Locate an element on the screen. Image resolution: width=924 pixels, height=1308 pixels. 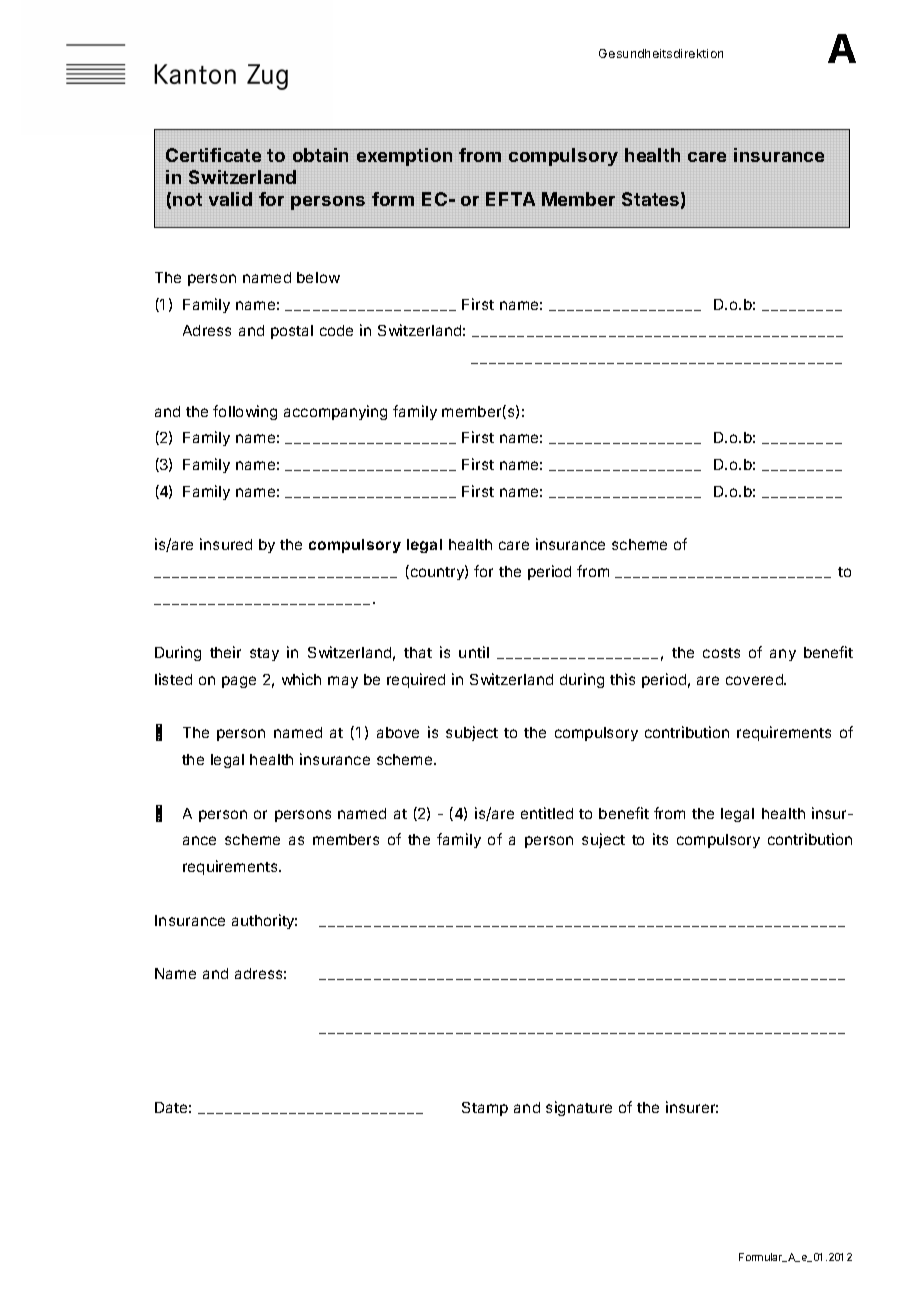
their is located at coordinates (225, 652).
